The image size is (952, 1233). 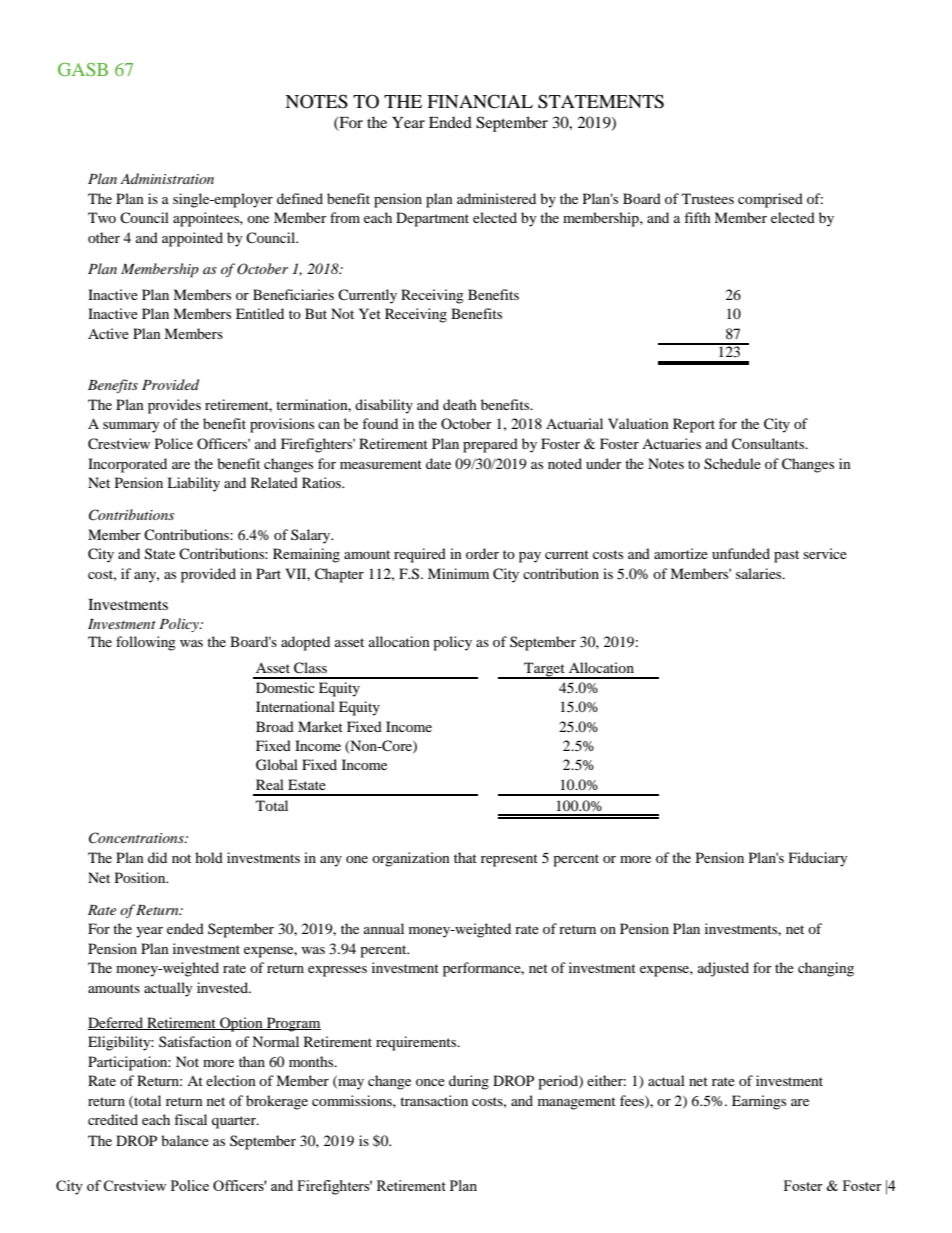 I want to click on fiscal, so click(x=190, y=1119).
